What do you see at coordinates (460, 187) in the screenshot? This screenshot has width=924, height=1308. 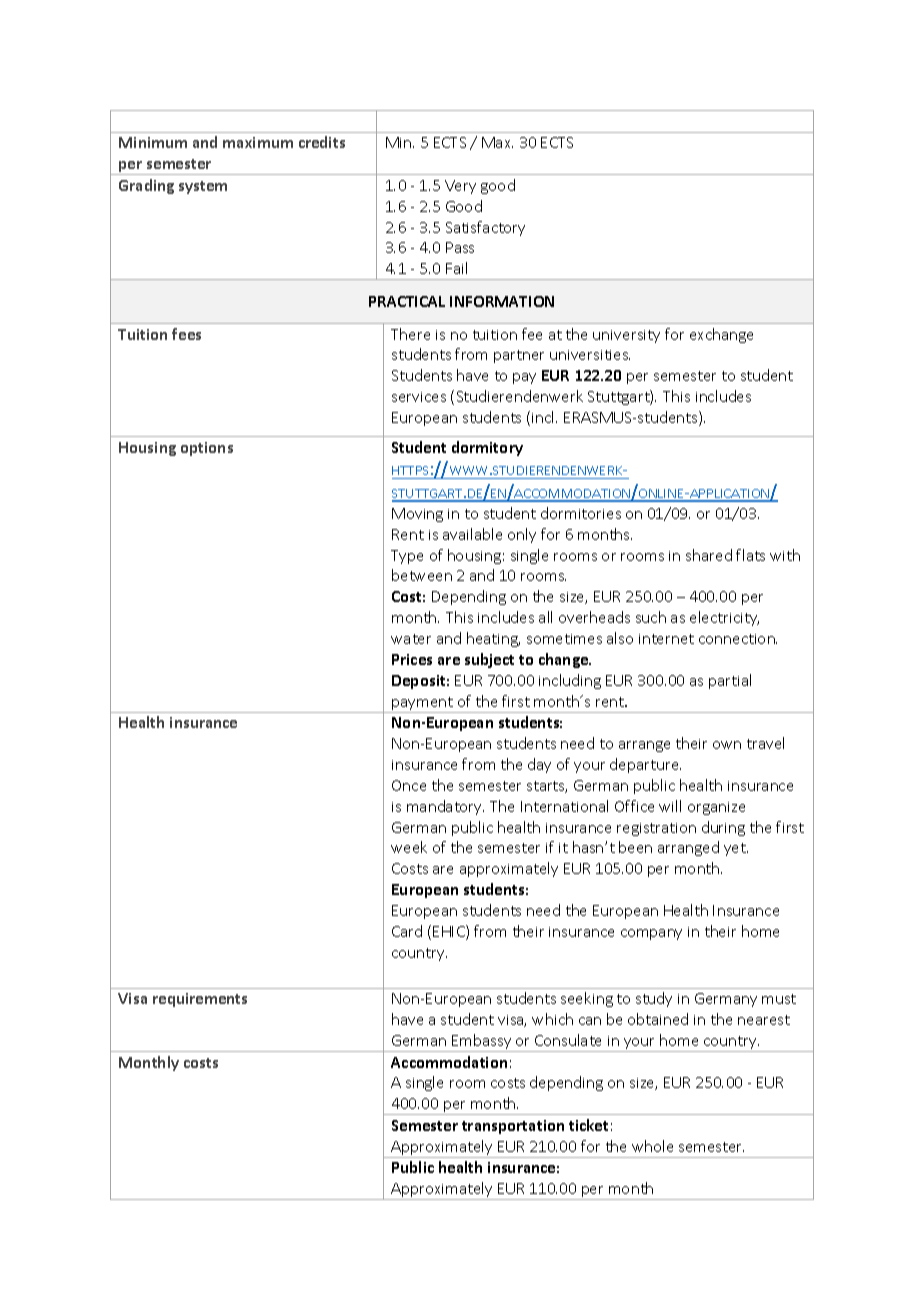 I see `Very` at bounding box center [460, 187].
